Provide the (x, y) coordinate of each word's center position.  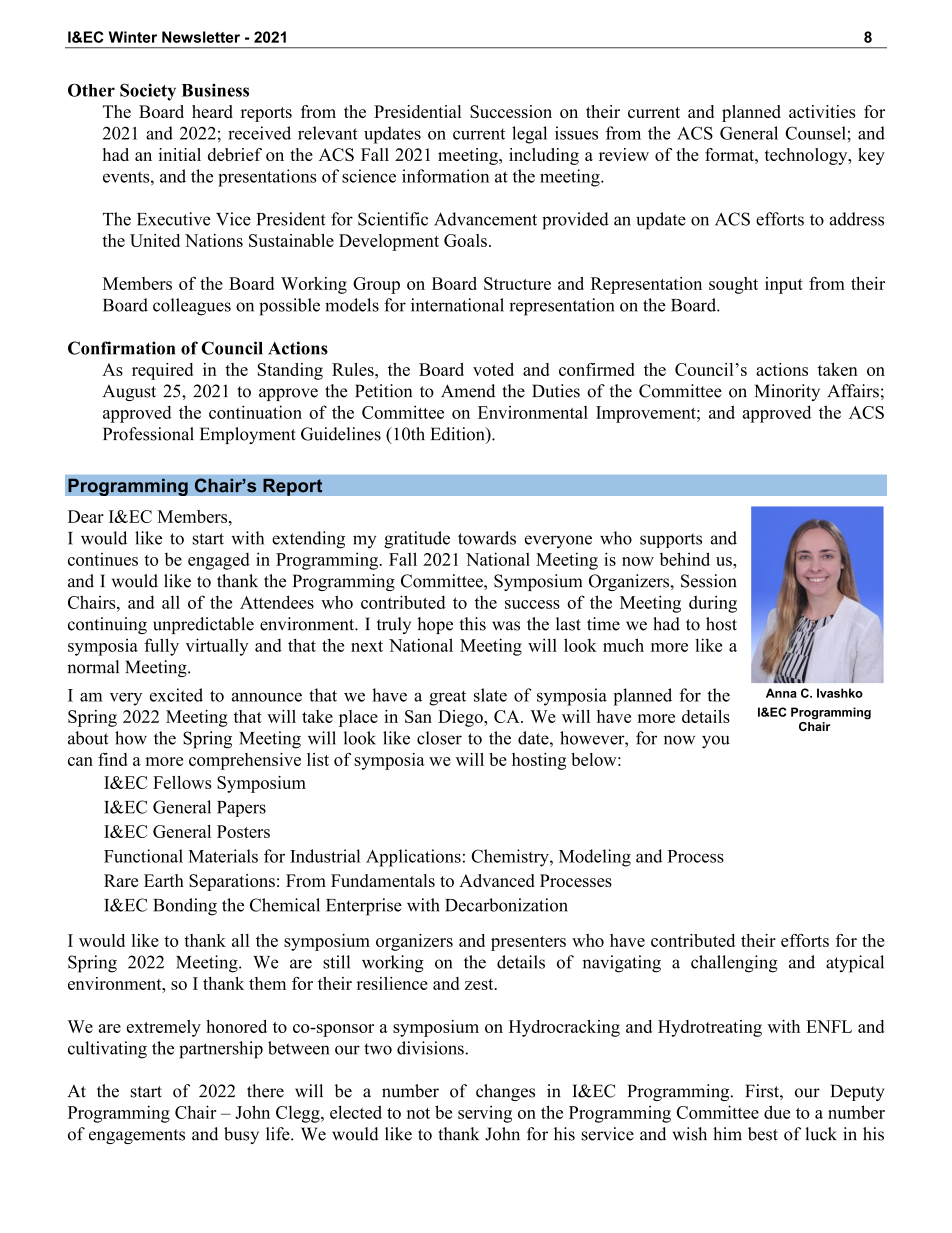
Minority (787, 392)
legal (529, 135)
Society (148, 92)
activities (822, 111)
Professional (148, 434)
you (716, 742)
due (777, 1112)
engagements (137, 1136)
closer (439, 738)
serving (485, 1114)
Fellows (182, 782)
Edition (459, 434)
